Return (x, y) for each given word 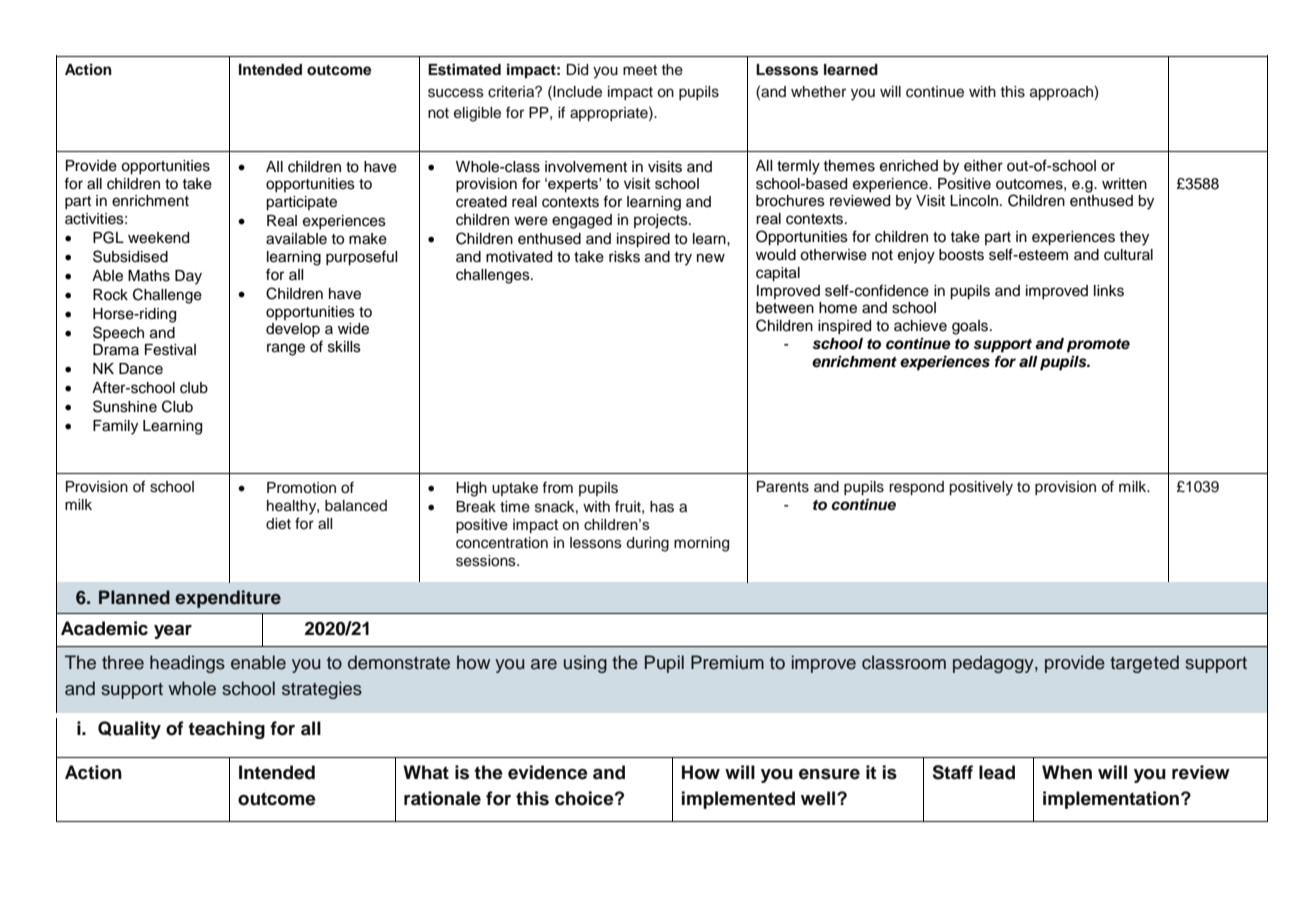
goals (971, 327)
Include (577, 92)
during (647, 544)
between (785, 308)
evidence (548, 772)
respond (916, 488)
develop (293, 330)
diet (278, 524)
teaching (226, 730)
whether (818, 92)
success (456, 93)
